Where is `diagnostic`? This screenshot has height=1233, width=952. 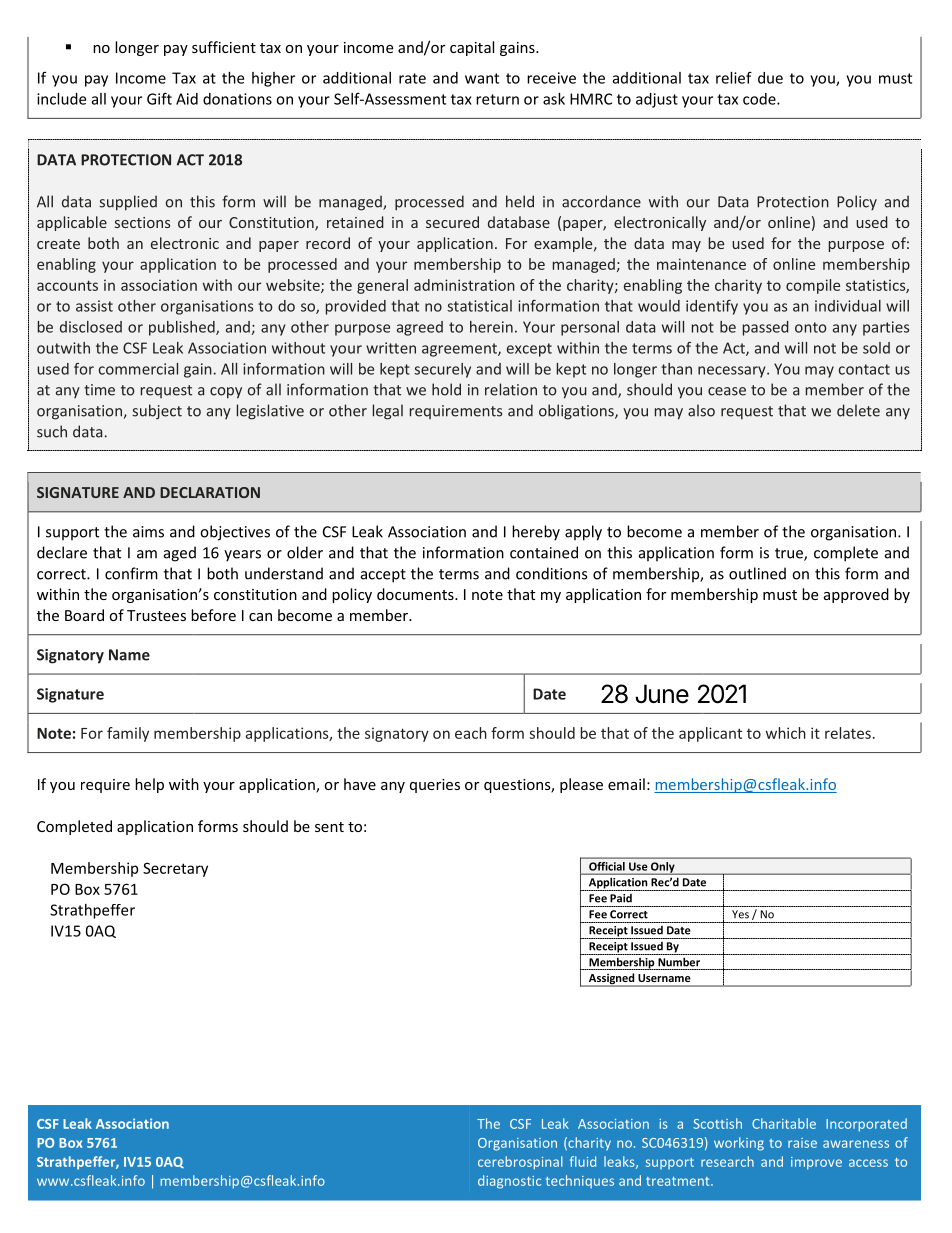 diagnostic is located at coordinates (509, 1182).
